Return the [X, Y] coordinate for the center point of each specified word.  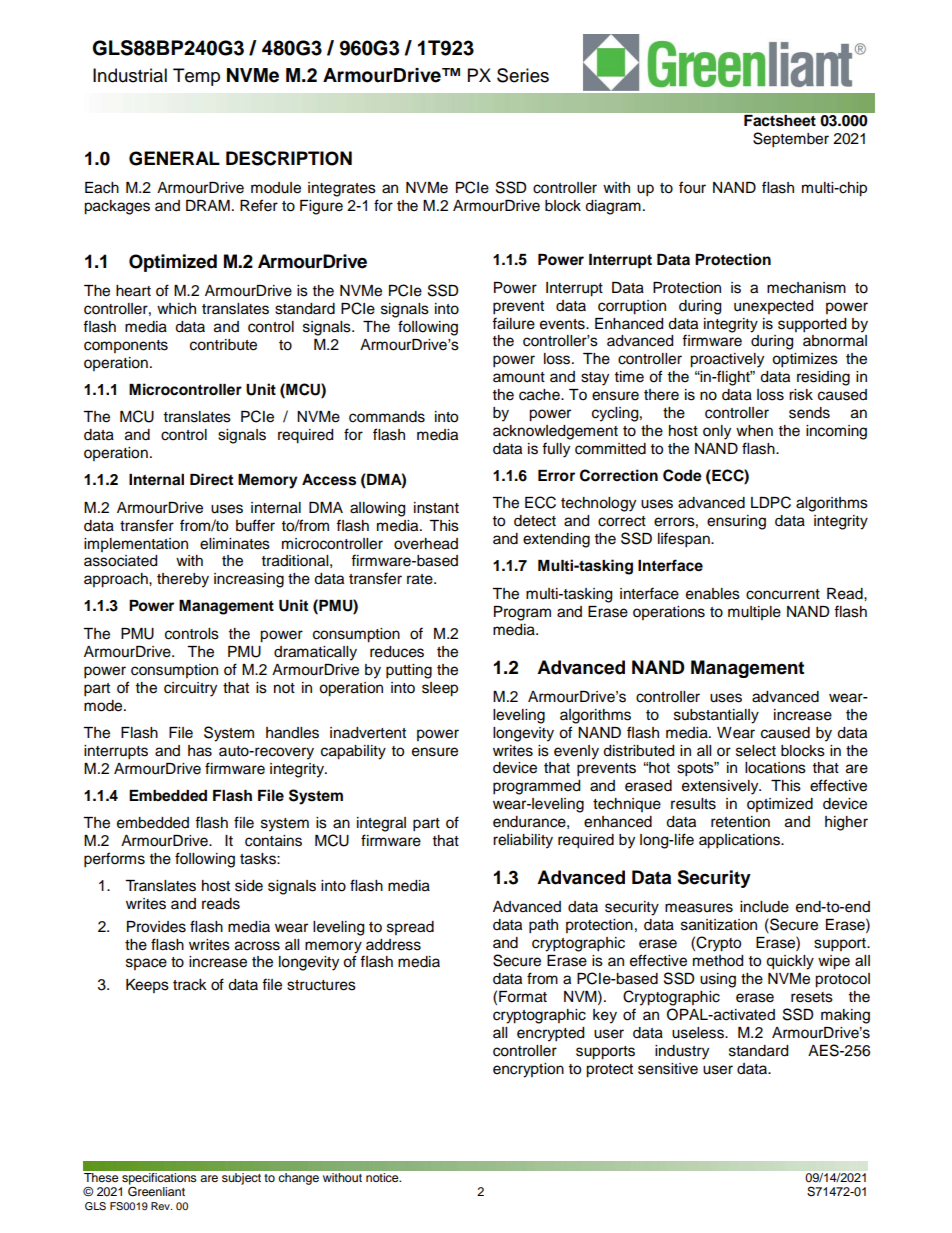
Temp [196, 77]
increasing [249, 580]
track [190, 985]
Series [523, 75]
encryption [528, 1070]
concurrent [783, 594]
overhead [426, 544]
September [791, 140]
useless [699, 1033]
